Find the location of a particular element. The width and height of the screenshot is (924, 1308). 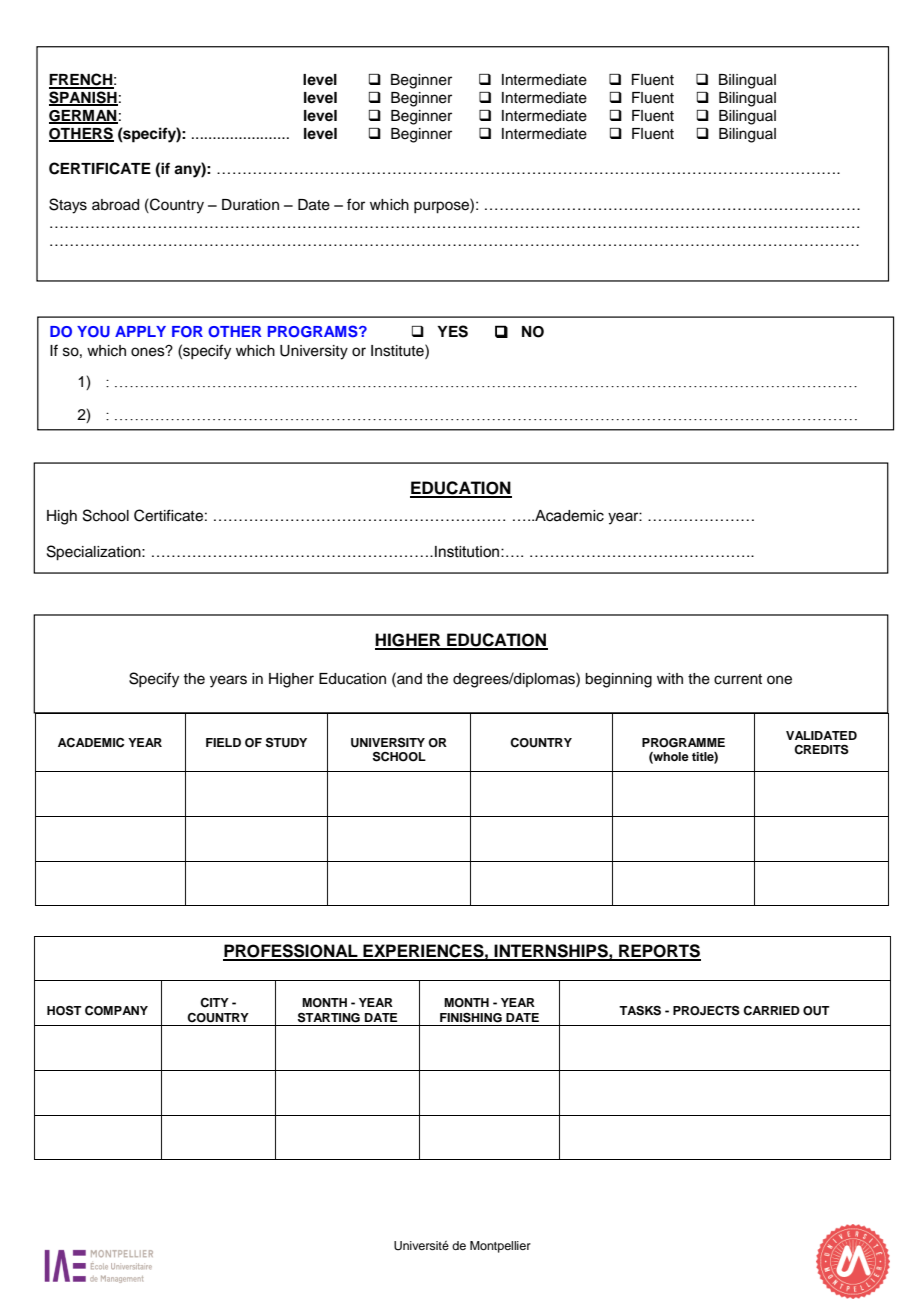

abroad is located at coordinates (115, 205).
